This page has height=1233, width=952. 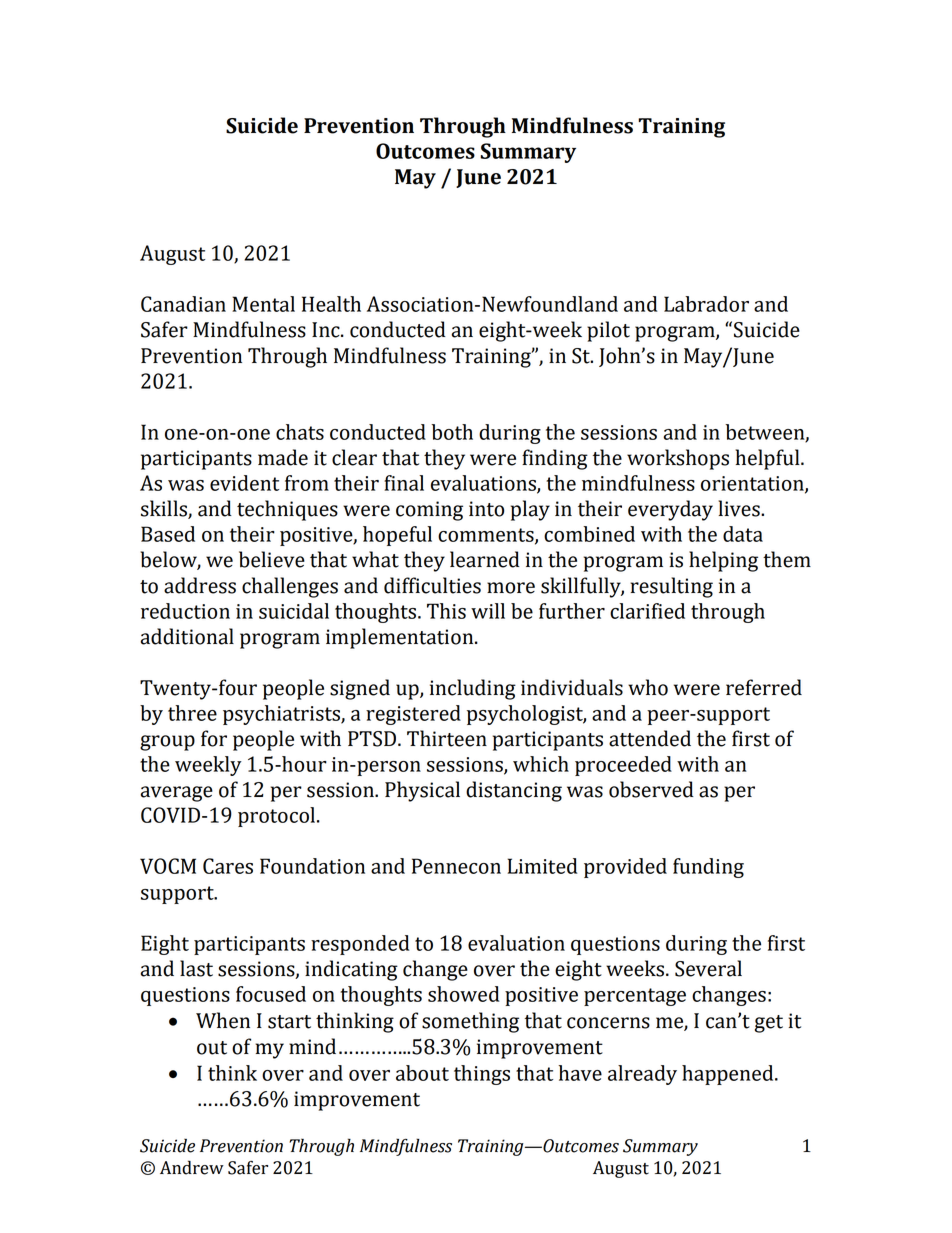 What do you see at coordinates (263, 304) in the page?
I see `Mental` at bounding box center [263, 304].
